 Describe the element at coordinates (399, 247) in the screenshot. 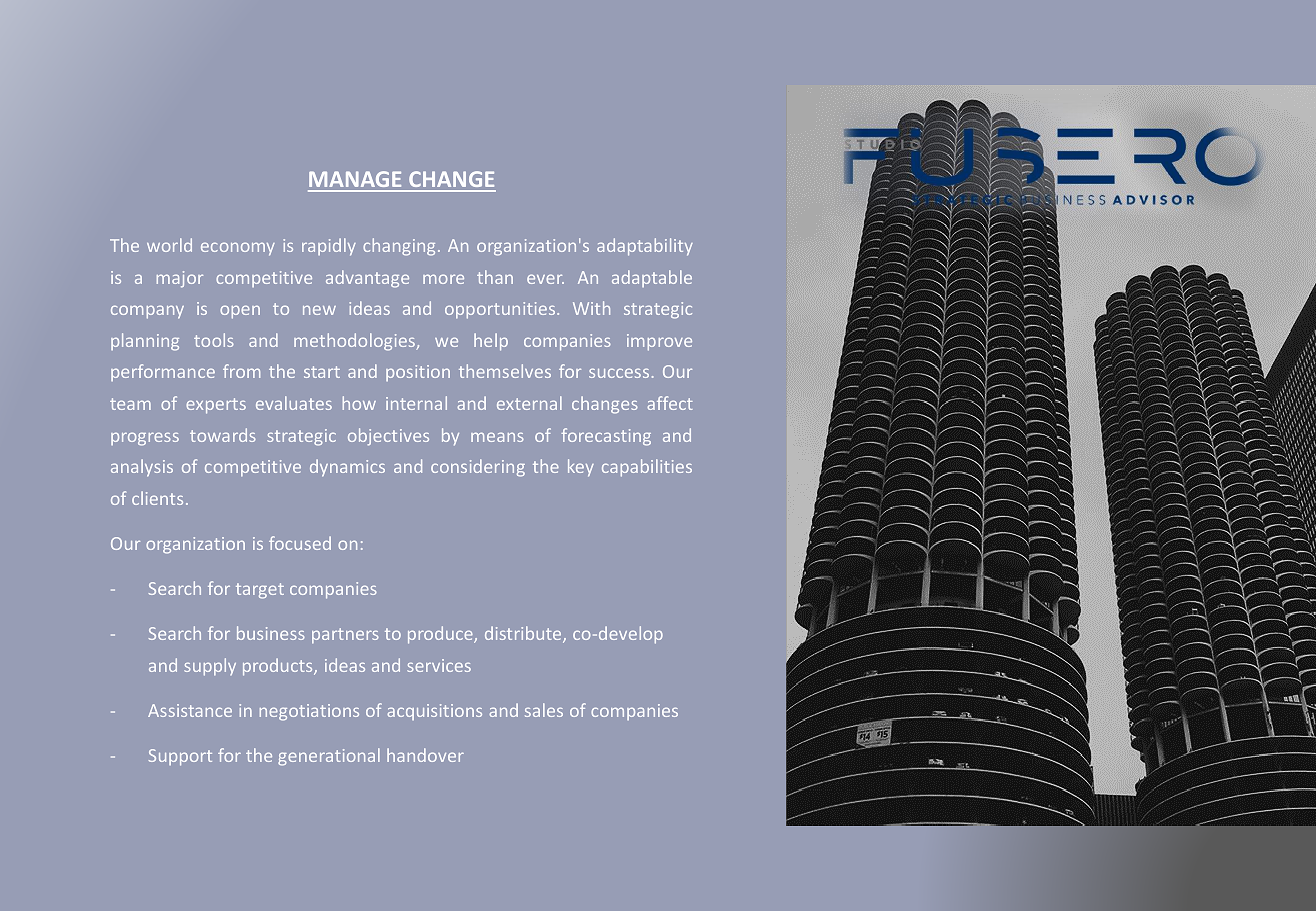

I see `changing` at that location.
